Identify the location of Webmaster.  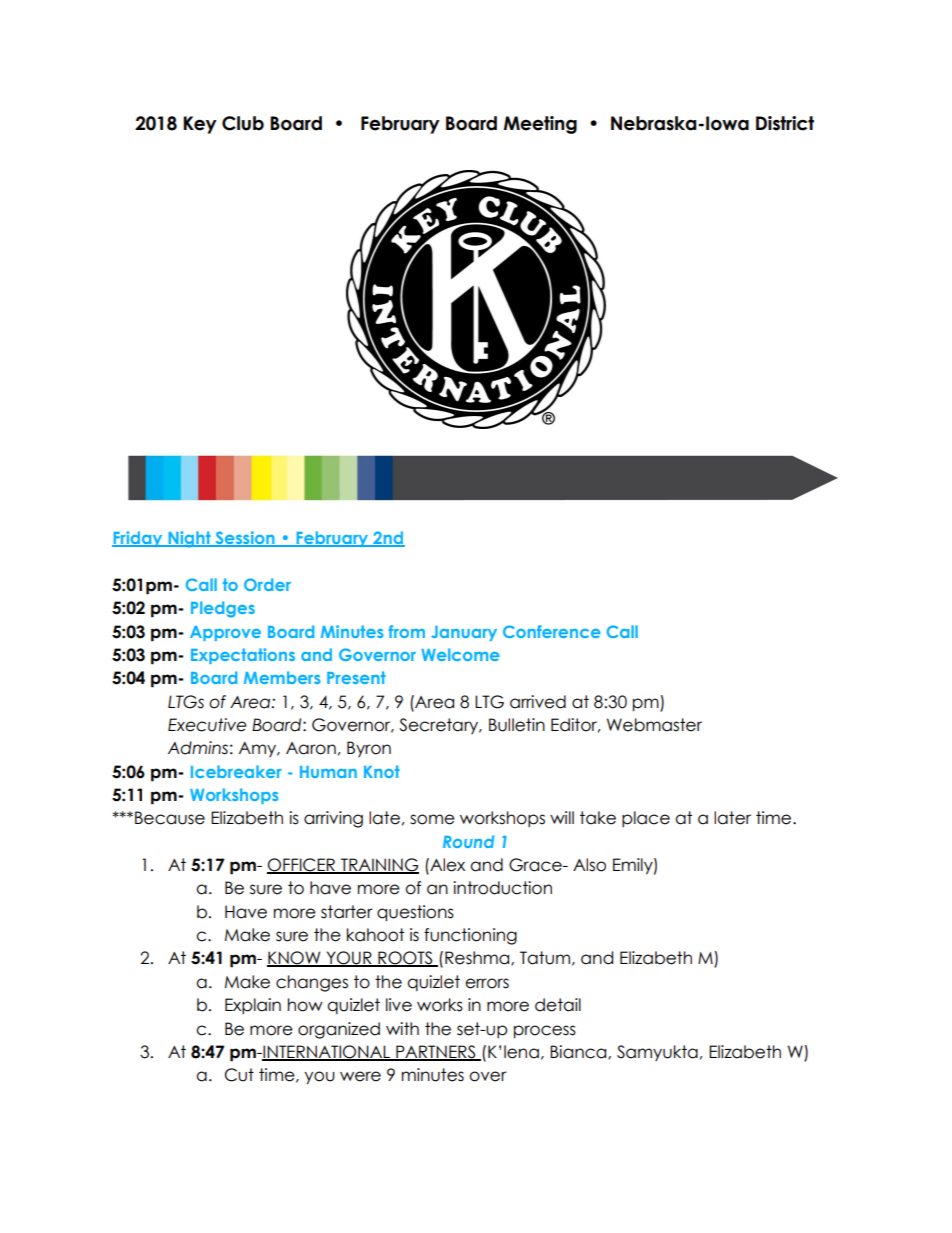
(654, 725).
